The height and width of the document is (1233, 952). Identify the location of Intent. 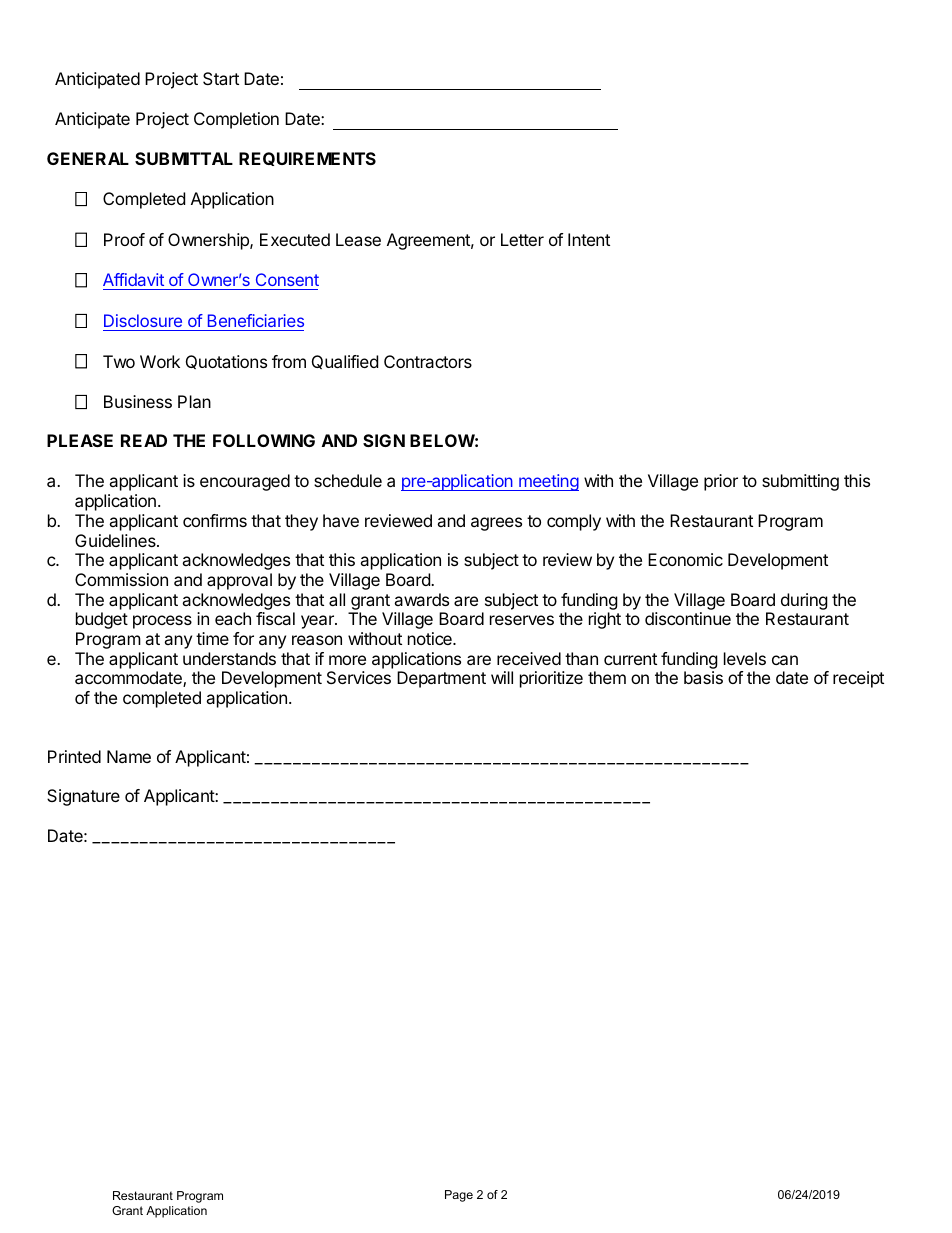
(589, 239).
